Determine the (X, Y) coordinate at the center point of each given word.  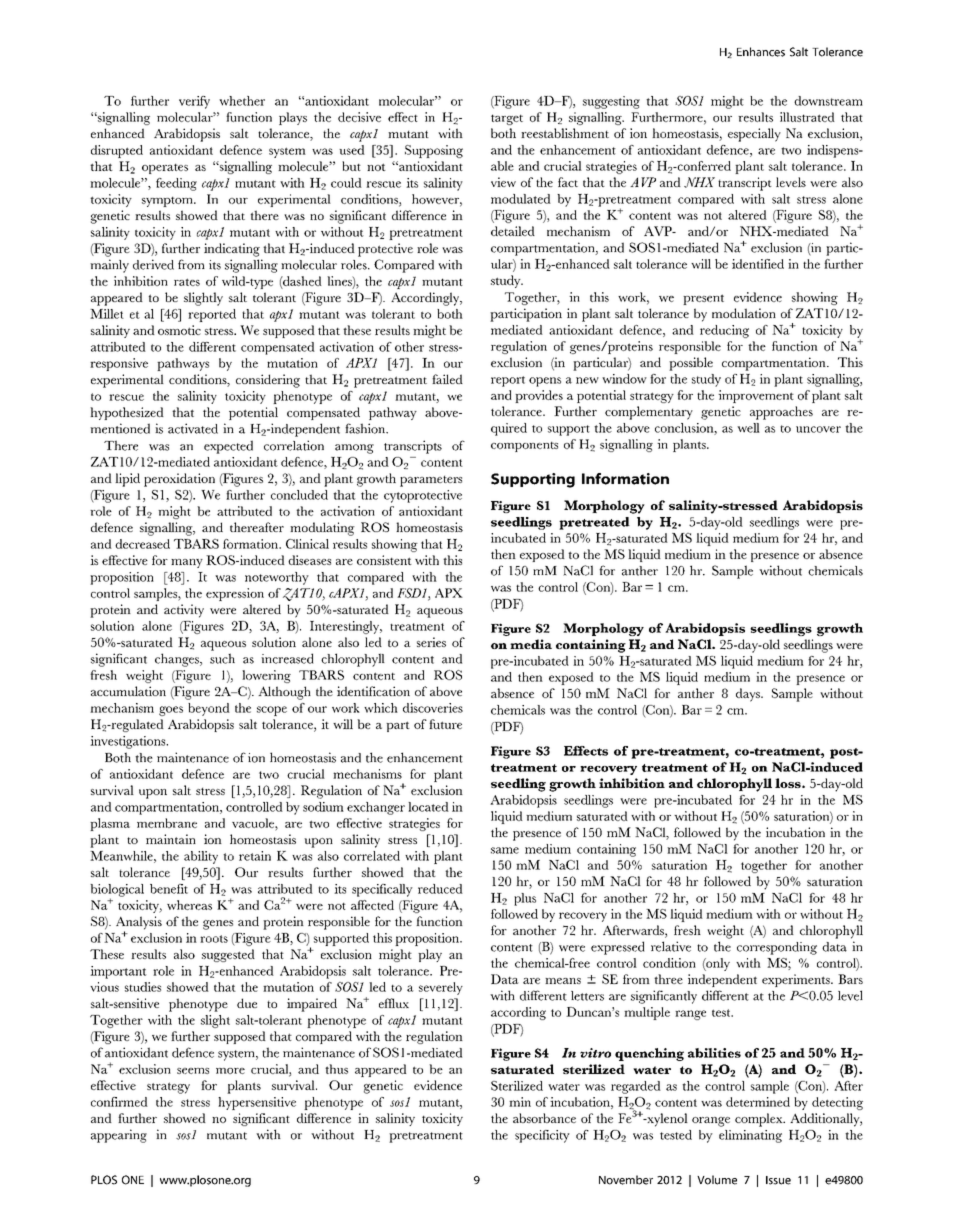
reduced (440, 889)
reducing (724, 331)
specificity (542, 1136)
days (749, 695)
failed (447, 379)
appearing (119, 1136)
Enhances (761, 52)
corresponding (777, 948)
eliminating (750, 1136)
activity (184, 611)
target (507, 119)
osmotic (179, 330)
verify (194, 102)
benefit (169, 889)
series (431, 642)
